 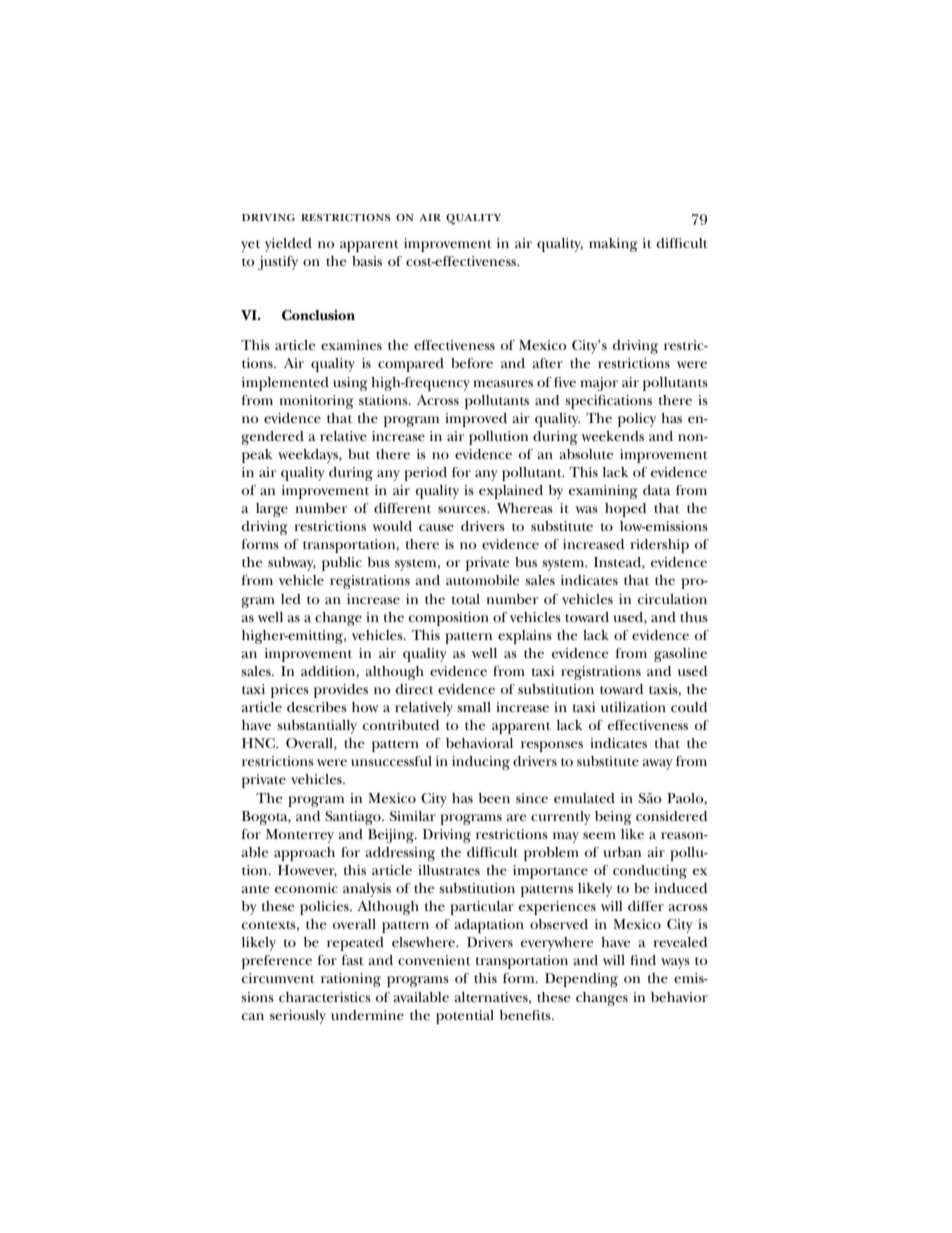 What do you see at coordinates (278, 263) in the screenshot?
I see `justify` at bounding box center [278, 263].
